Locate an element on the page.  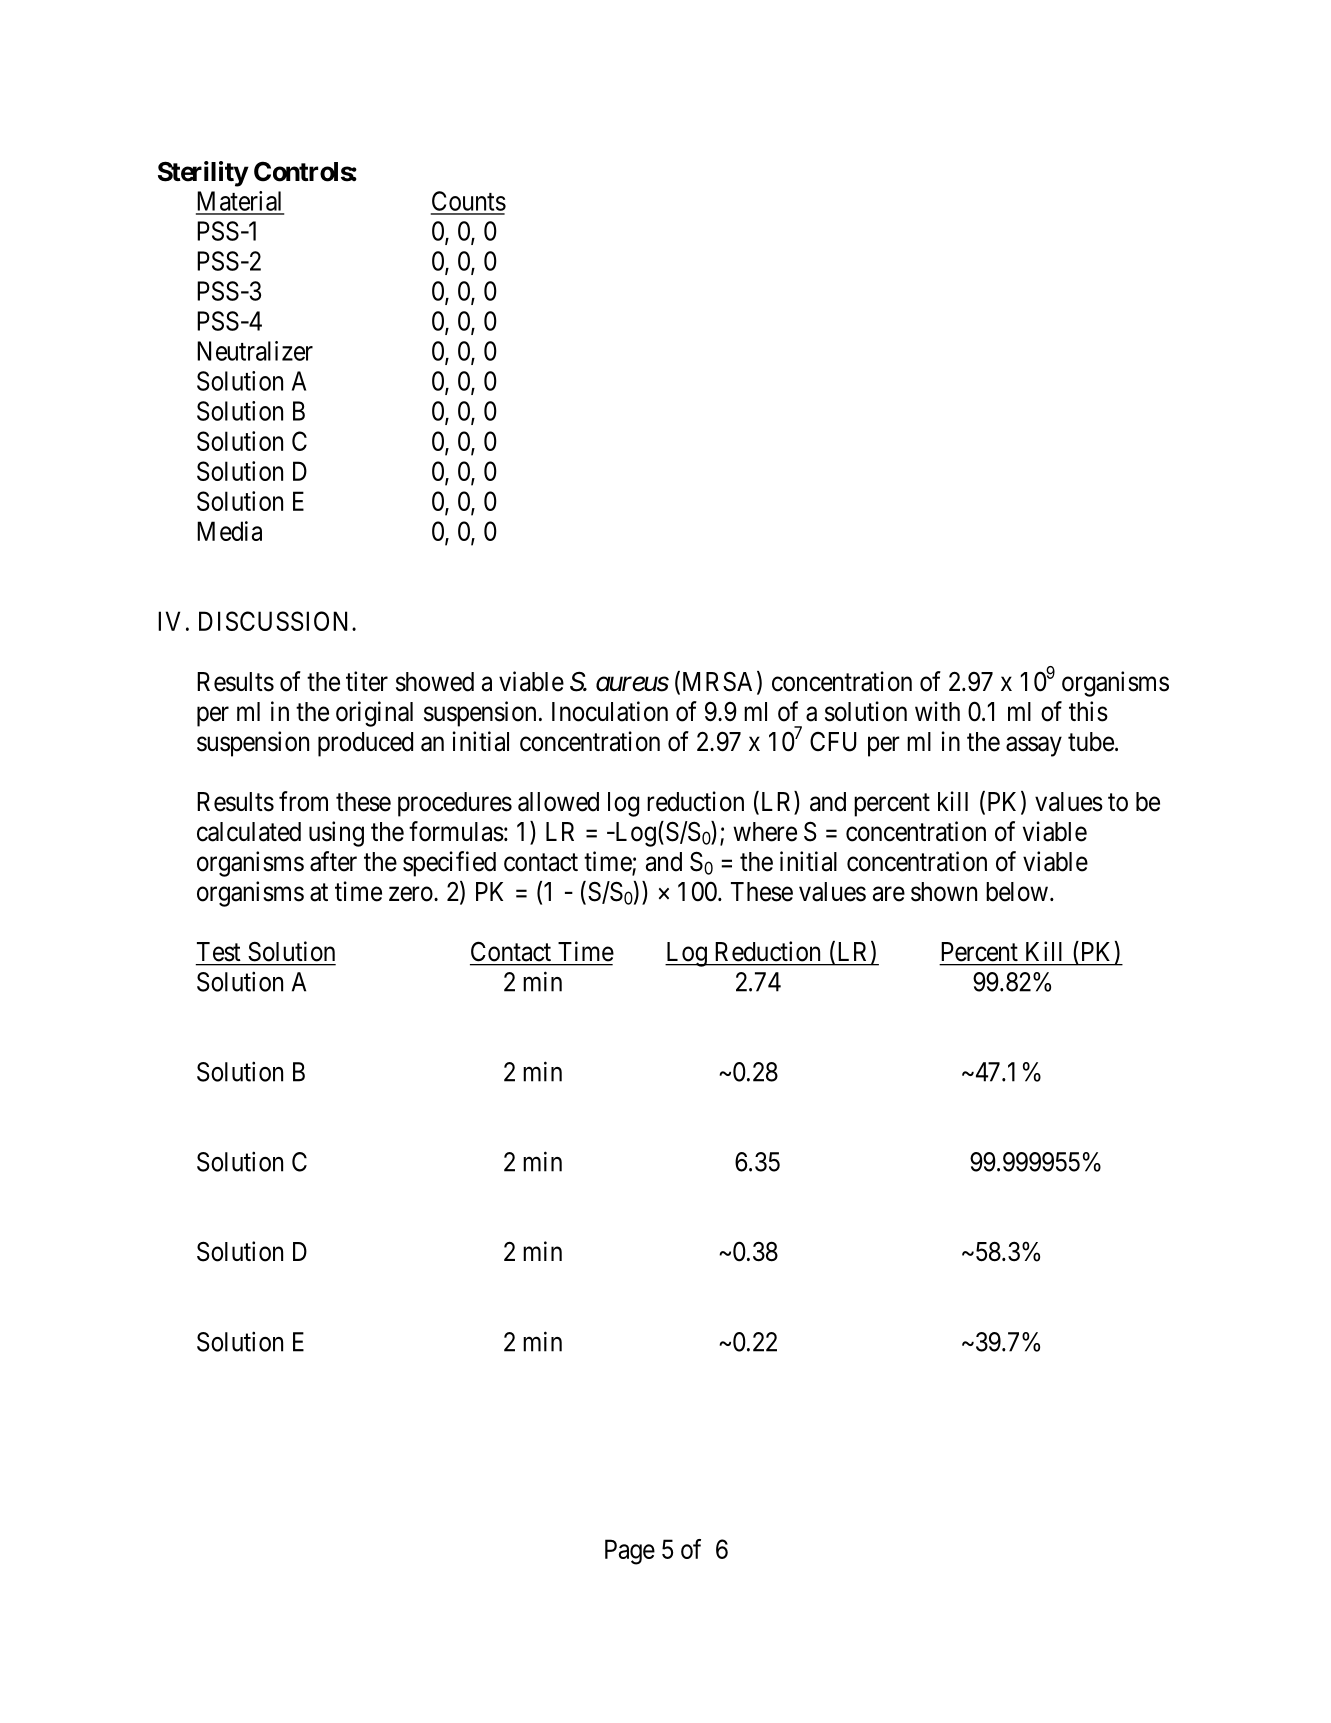
zero is located at coordinates (411, 894).
